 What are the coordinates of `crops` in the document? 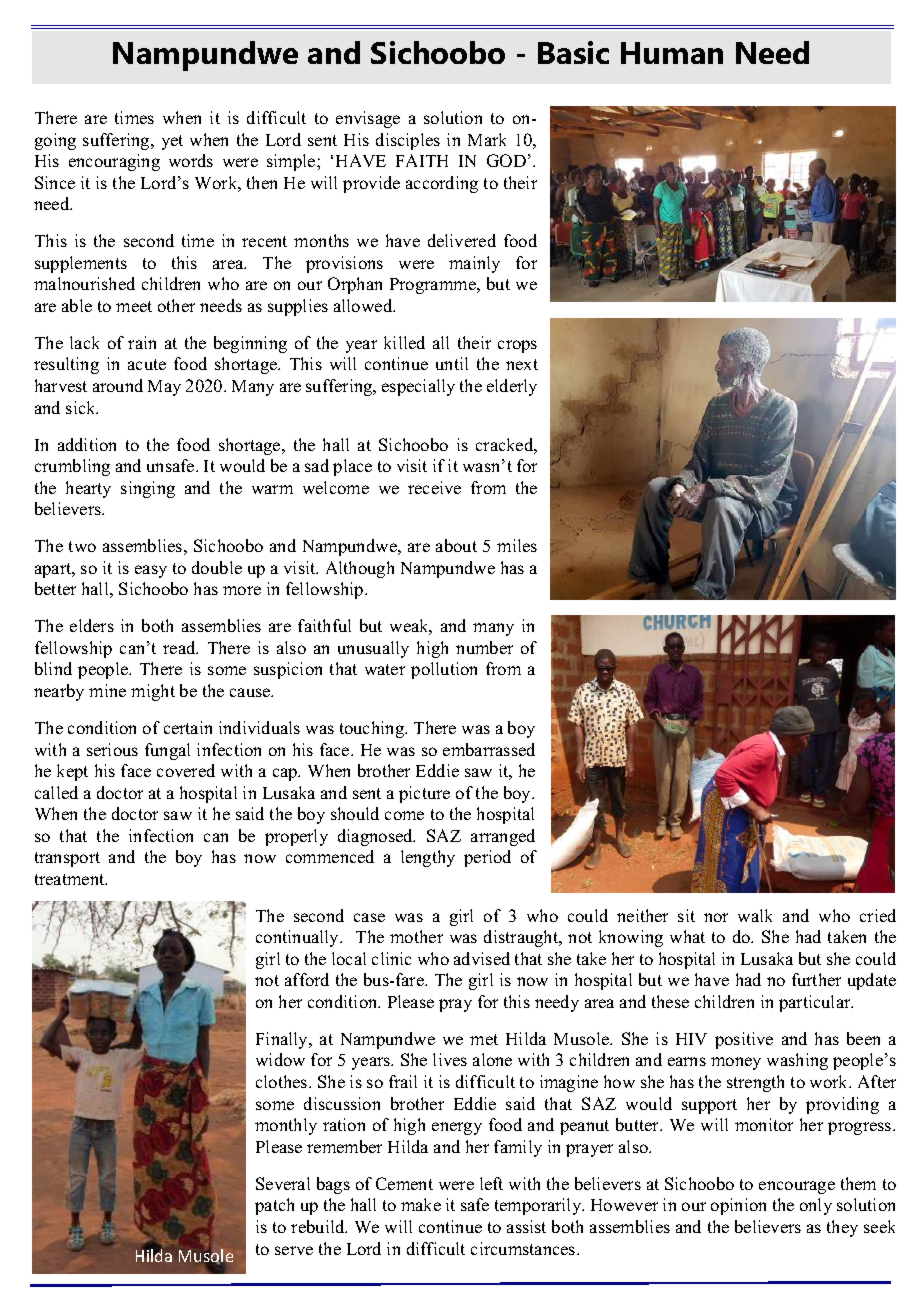 It's located at (517, 346).
